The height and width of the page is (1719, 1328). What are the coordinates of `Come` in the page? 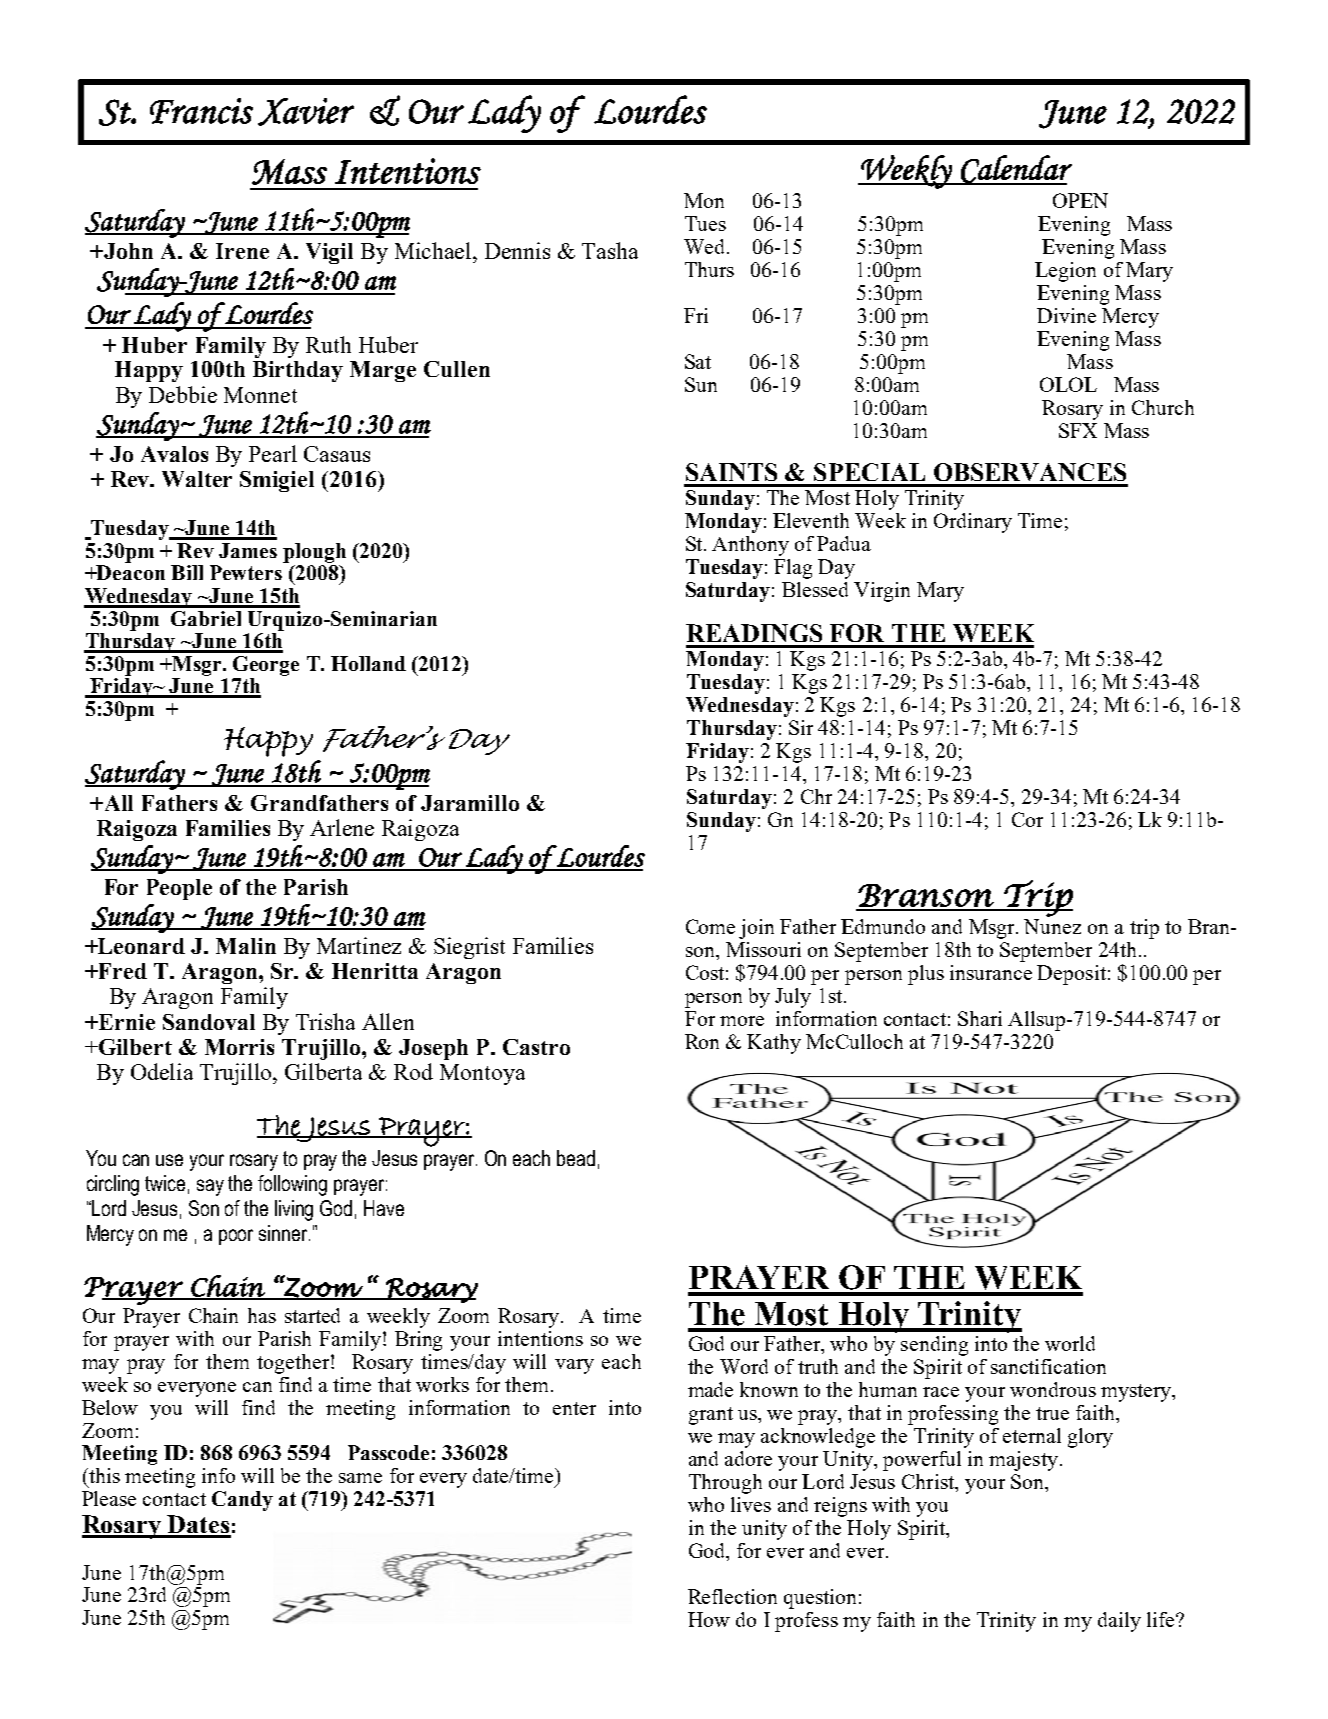 It's located at (710, 926).
